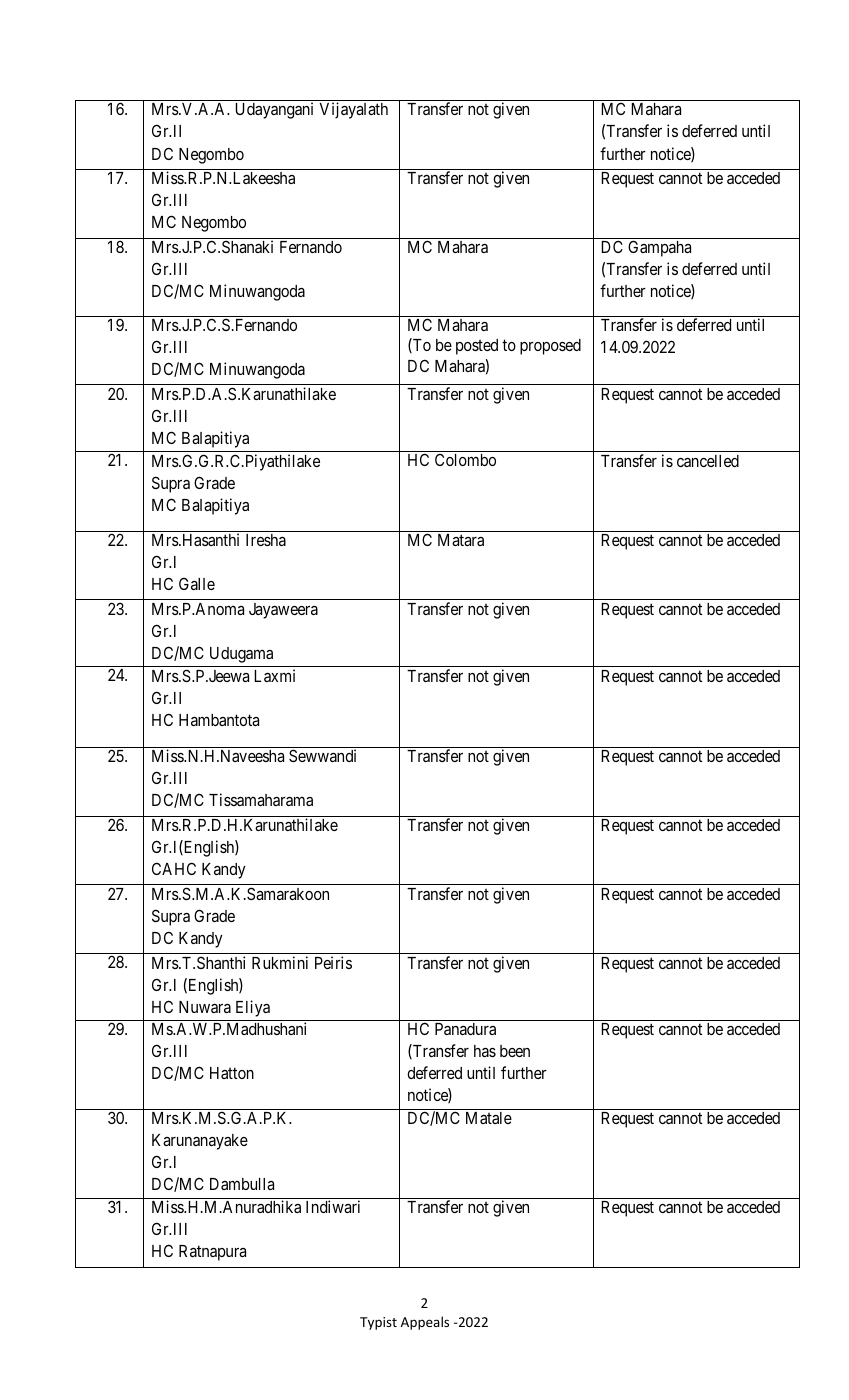  Describe the element at coordinates (515, 1051) in the screenshot. I see `been` at that location.
